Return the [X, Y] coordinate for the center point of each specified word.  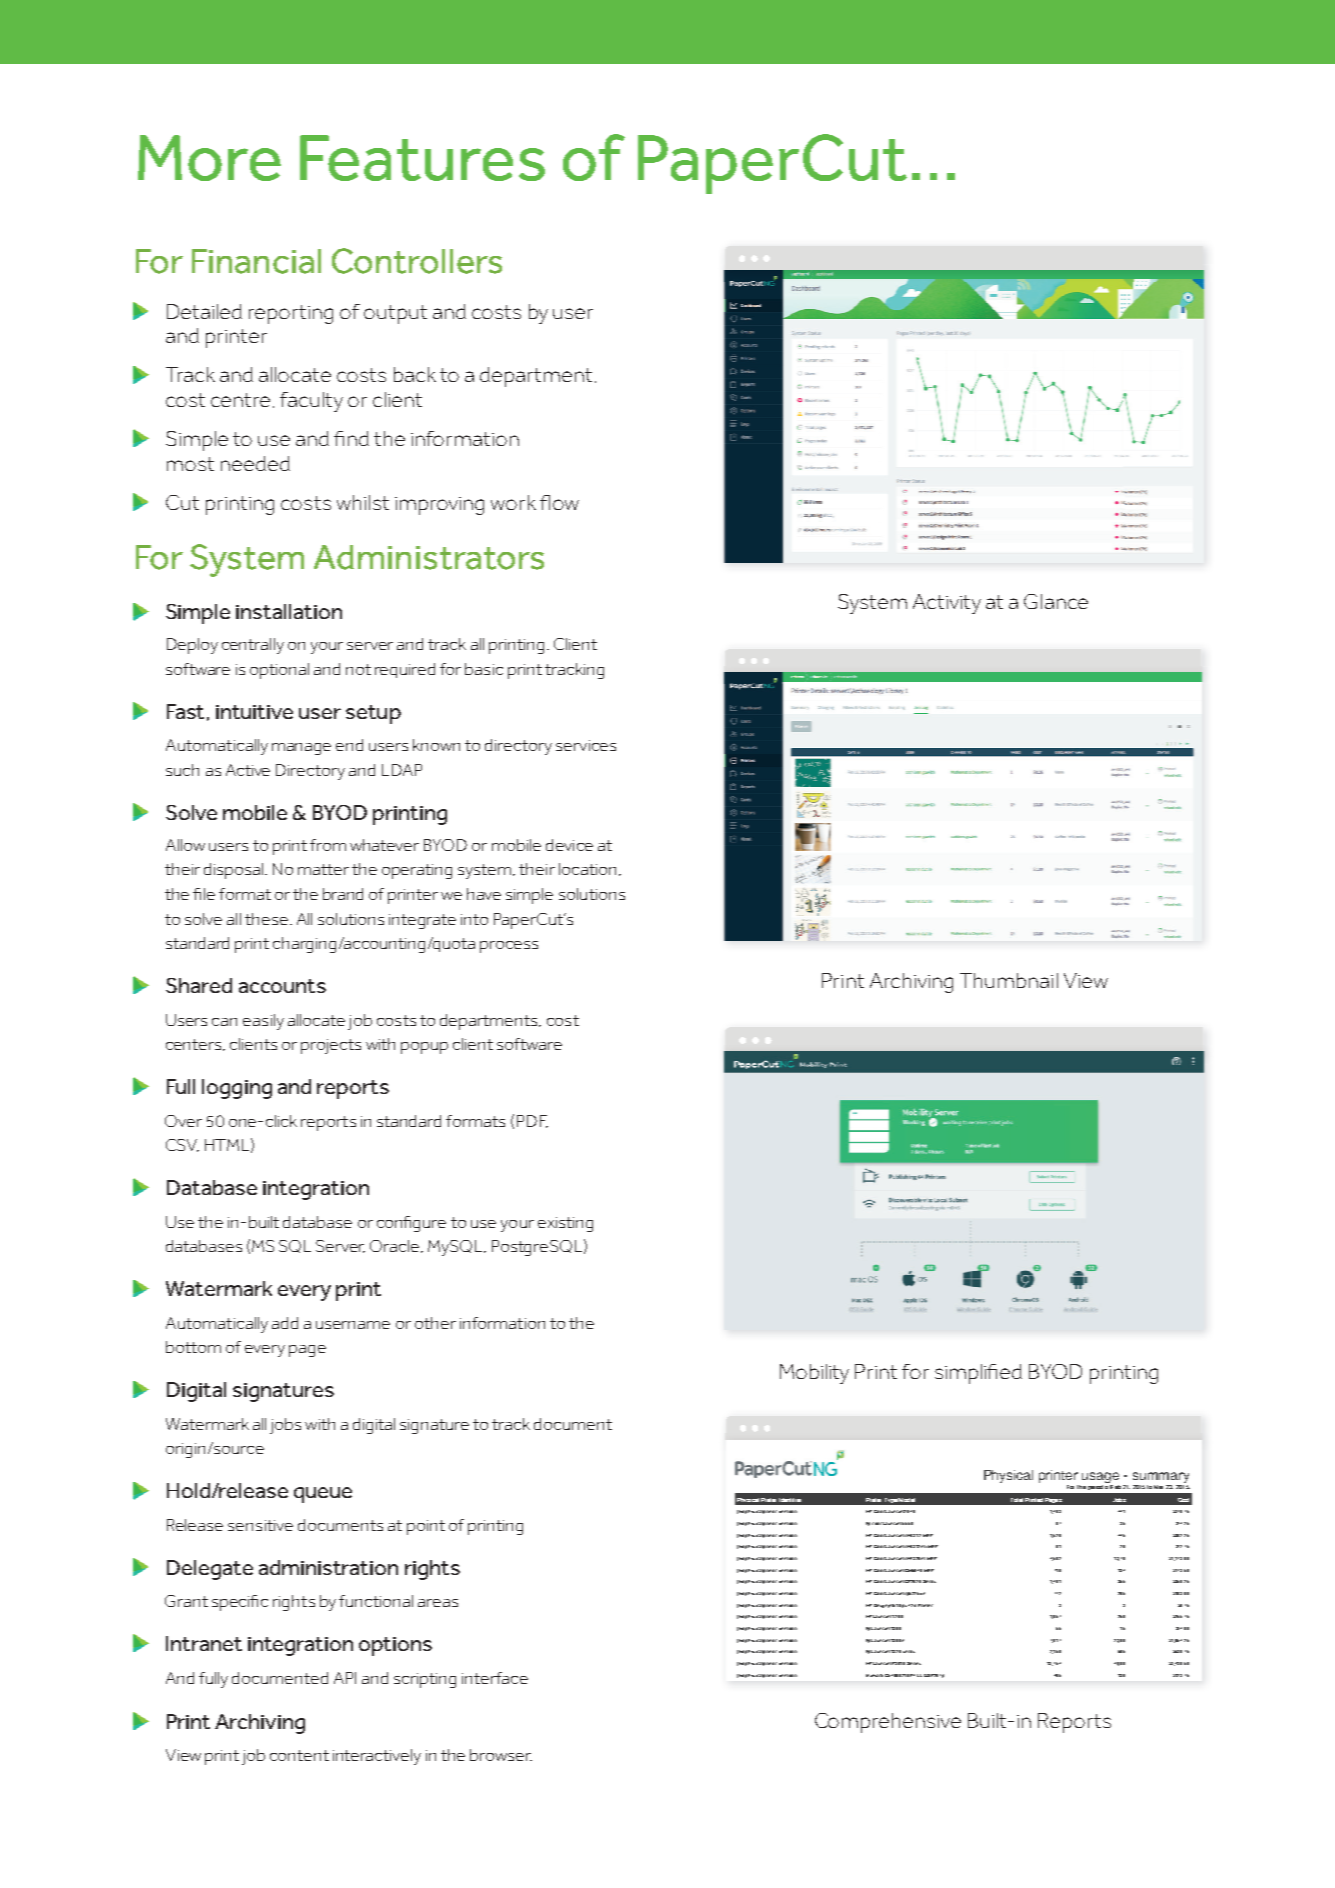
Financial [256, 261]
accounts [282, 986]
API [345, 1678]
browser [501, 1755]
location [589, 869]
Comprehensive [888, 1723]
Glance [1056, 601]
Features [422, 158]
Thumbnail [1009, 980]
